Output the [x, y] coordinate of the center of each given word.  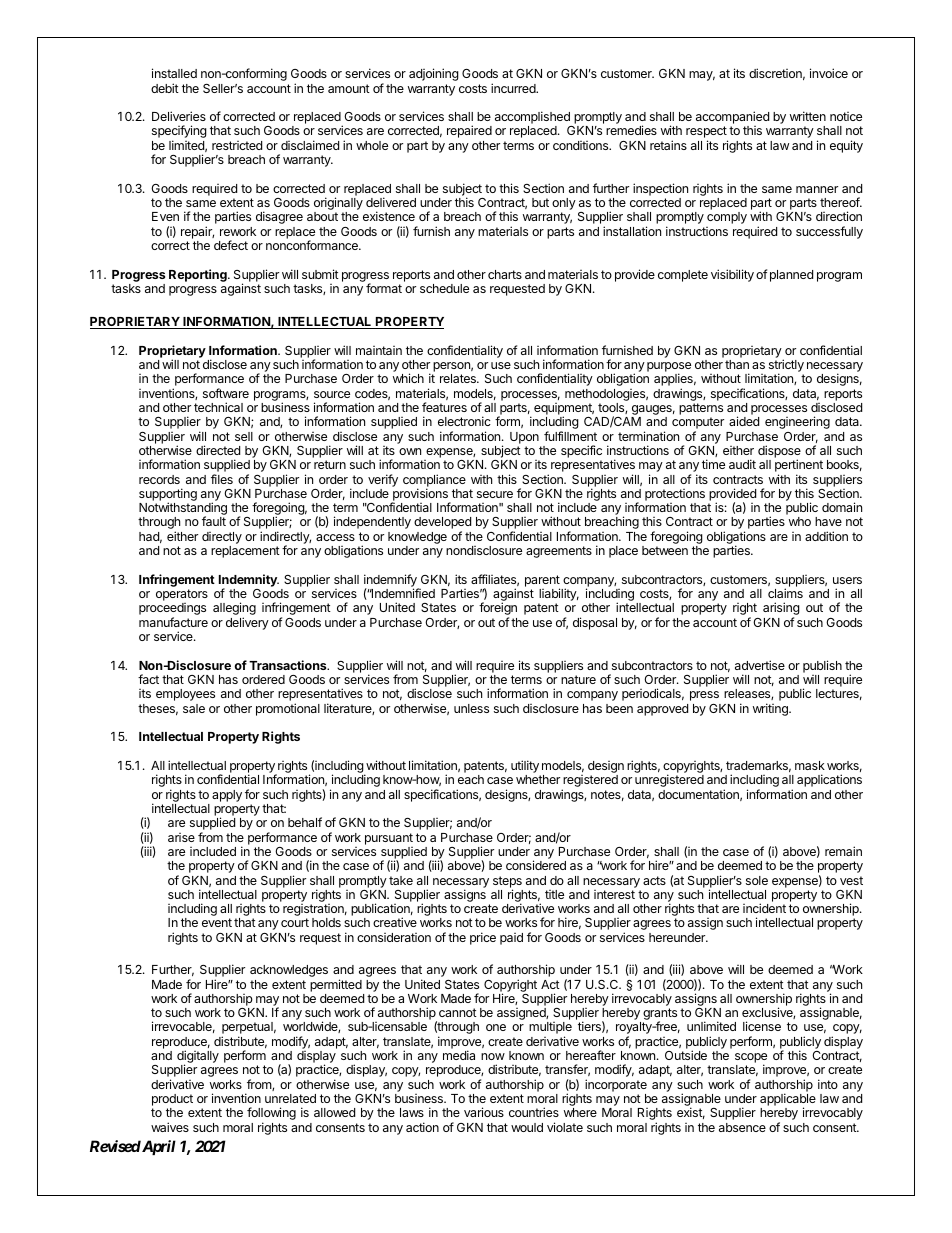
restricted [237, 145]
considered [536, 865]
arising [781, 610]
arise [181, 837]
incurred [514, 88]
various [484, 1112]
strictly [786, 367]
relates [459, 378]
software [226, 393]
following [271, 1115]
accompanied [732, 119]
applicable [788, 1101]
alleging [234, 610]
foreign [498, 610]
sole [757, 880]
